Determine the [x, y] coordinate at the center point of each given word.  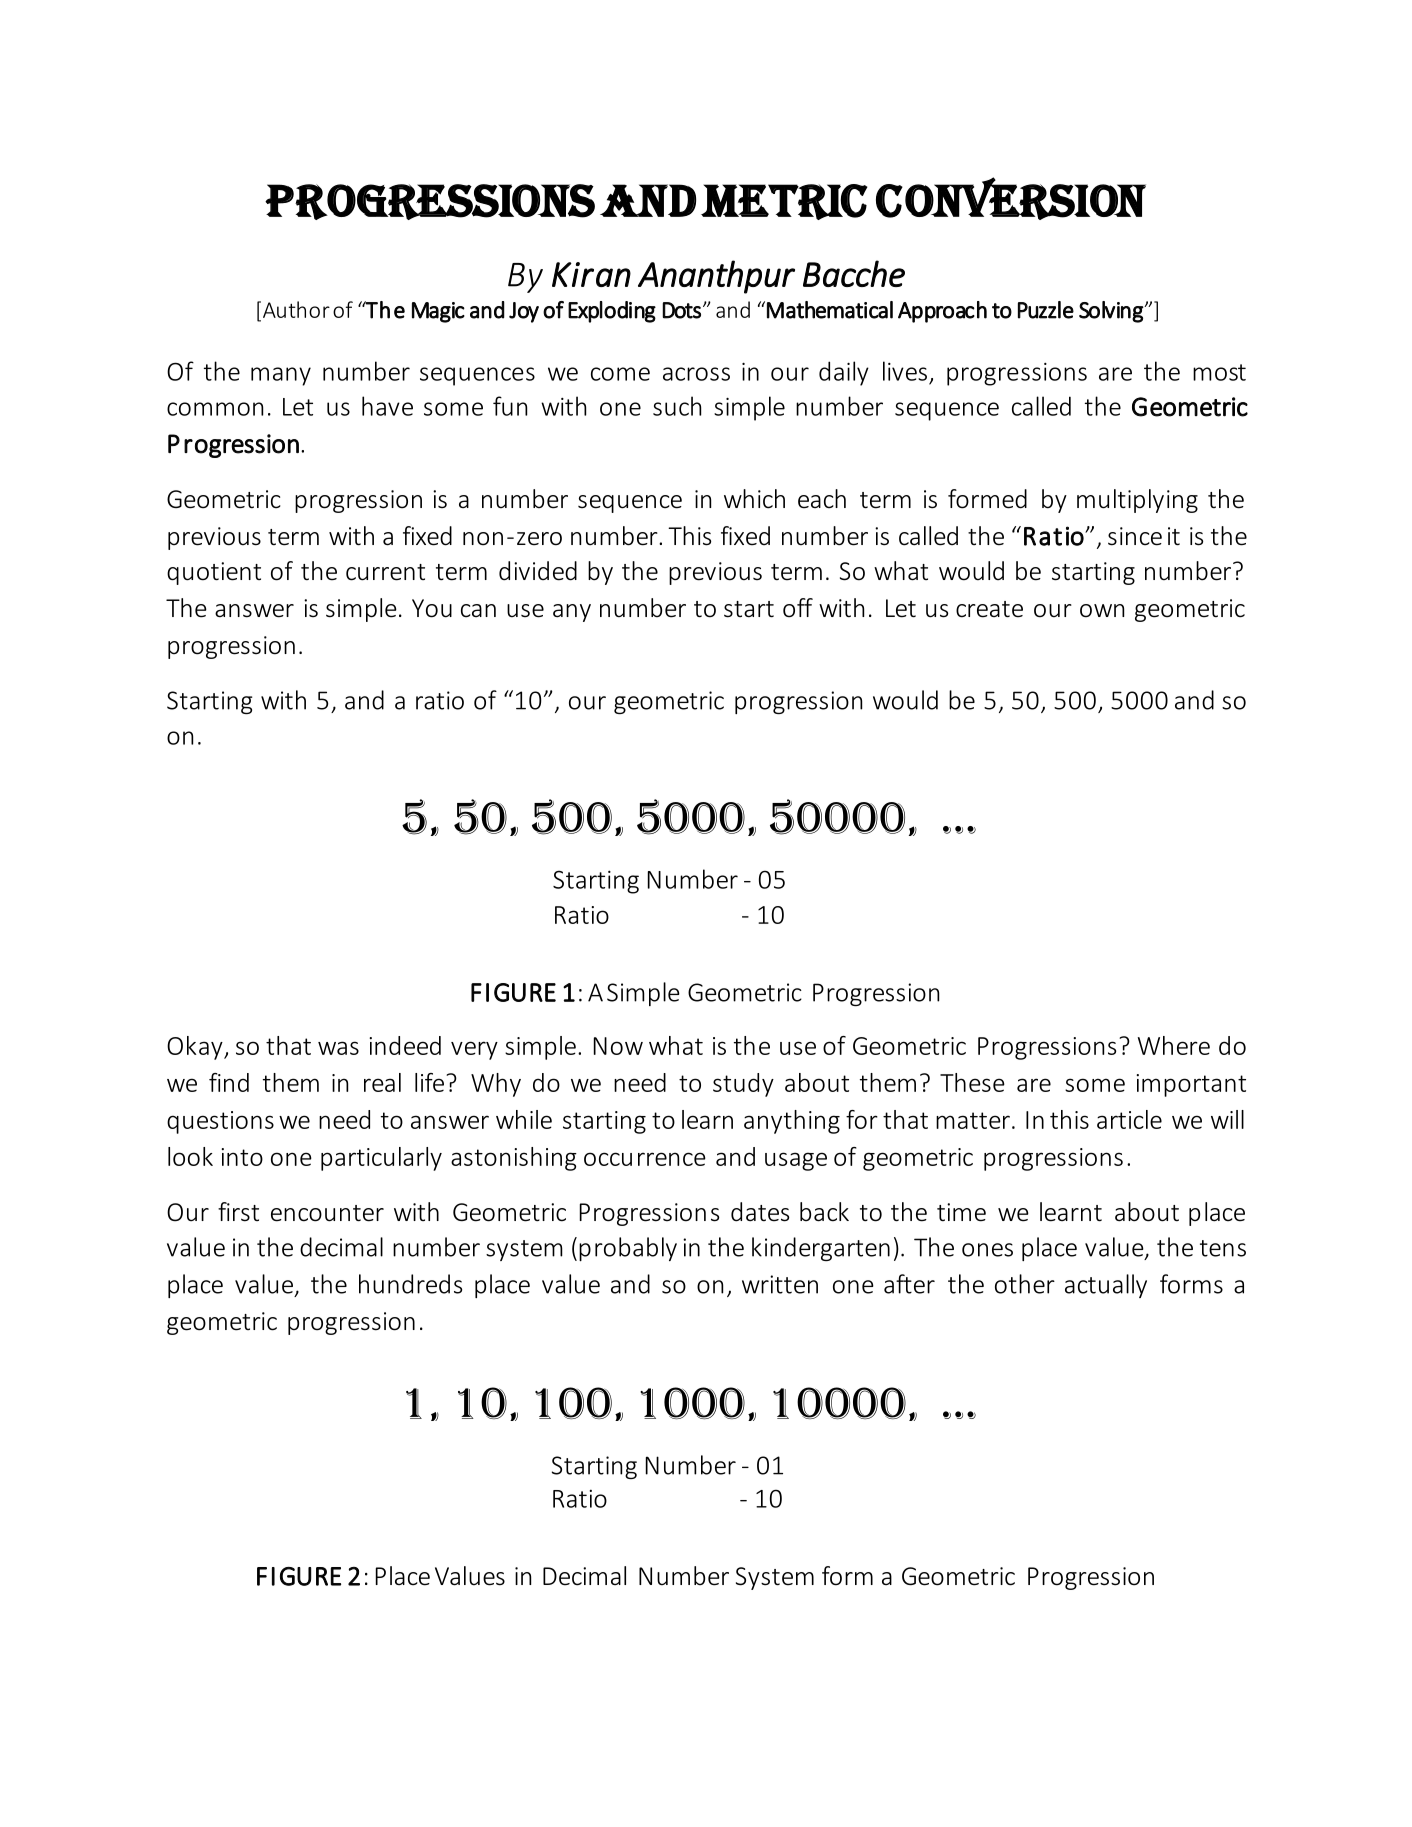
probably [628, 1249]
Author [295, 309]
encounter [327, 1213]
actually [1106, 1286]
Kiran [591, 274]
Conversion [1011, 198]
